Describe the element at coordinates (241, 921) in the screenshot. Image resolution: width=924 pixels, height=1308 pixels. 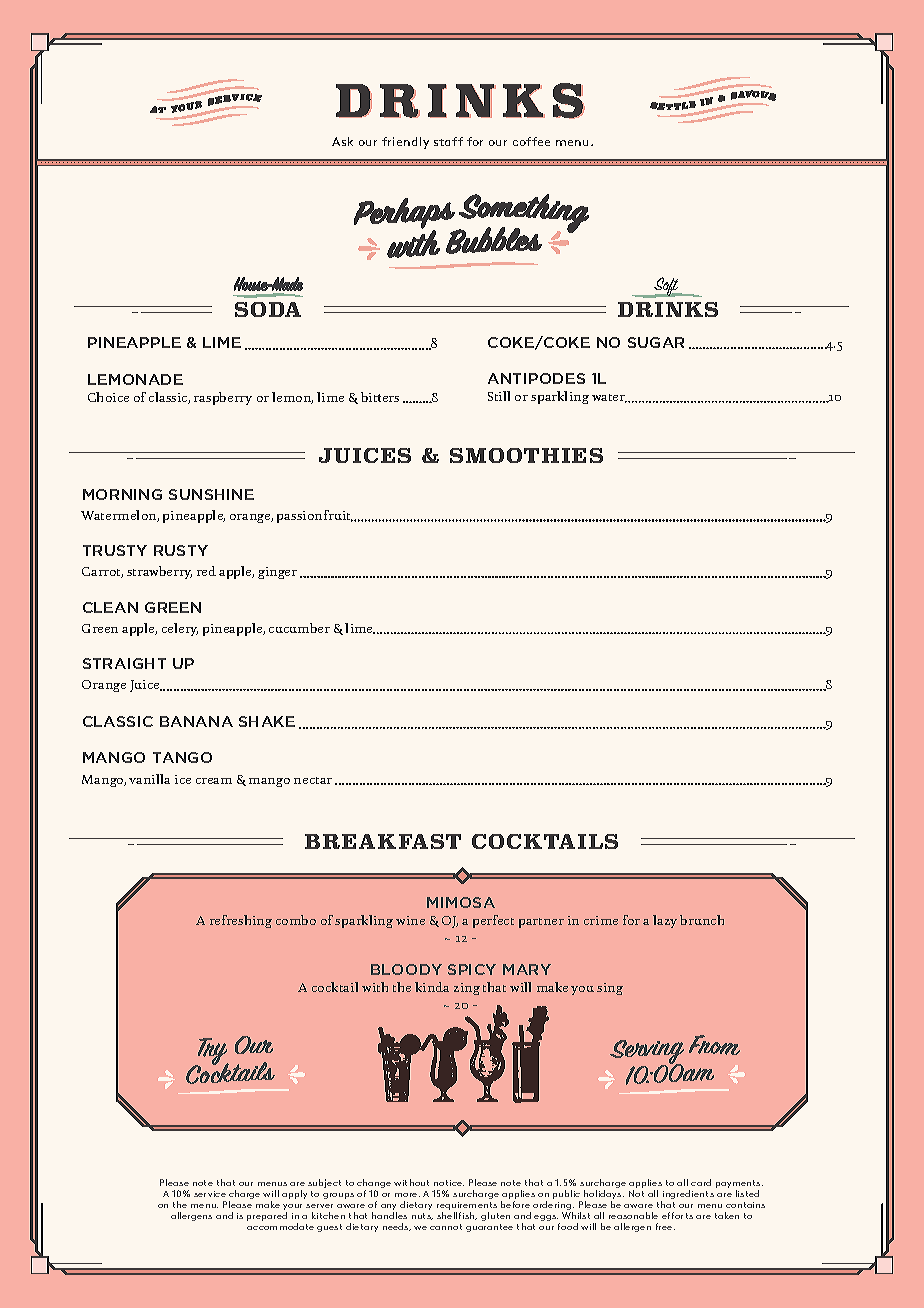
I see `refreshing` at that location.
